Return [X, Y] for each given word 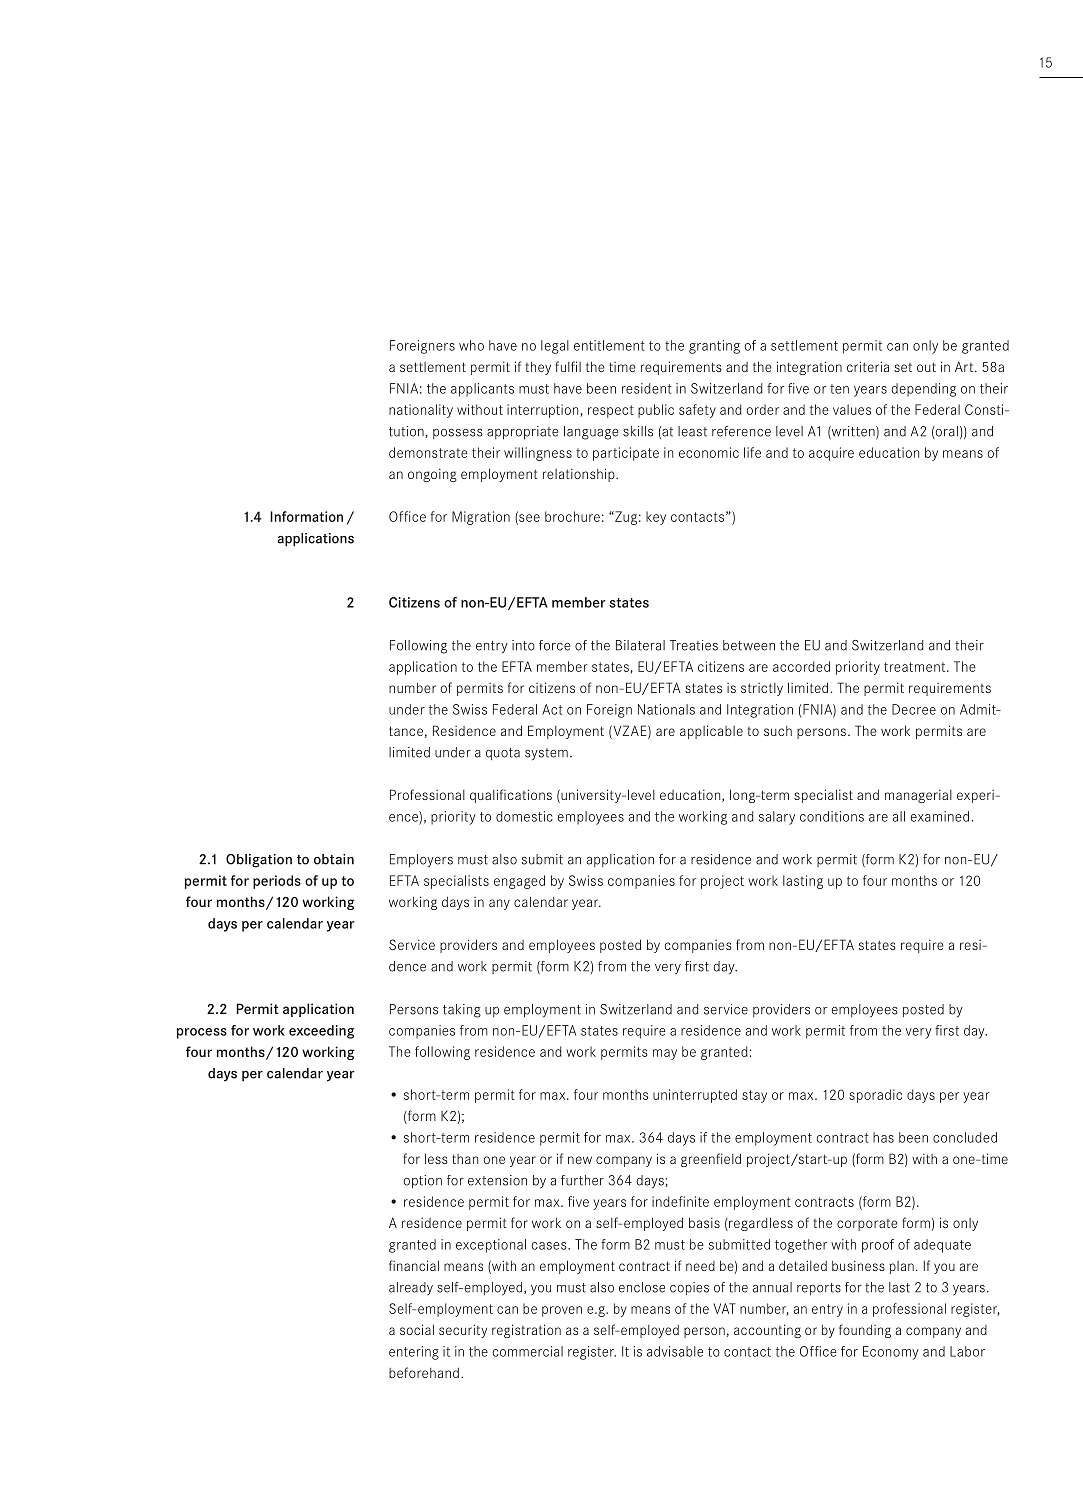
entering [414, 1353]
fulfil [568, 366]
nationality [421, 411]
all [899, 816]
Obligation [259, 861]
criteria [868, 366]
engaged [519, 882]
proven [562, 1311]
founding [865, 1331]
